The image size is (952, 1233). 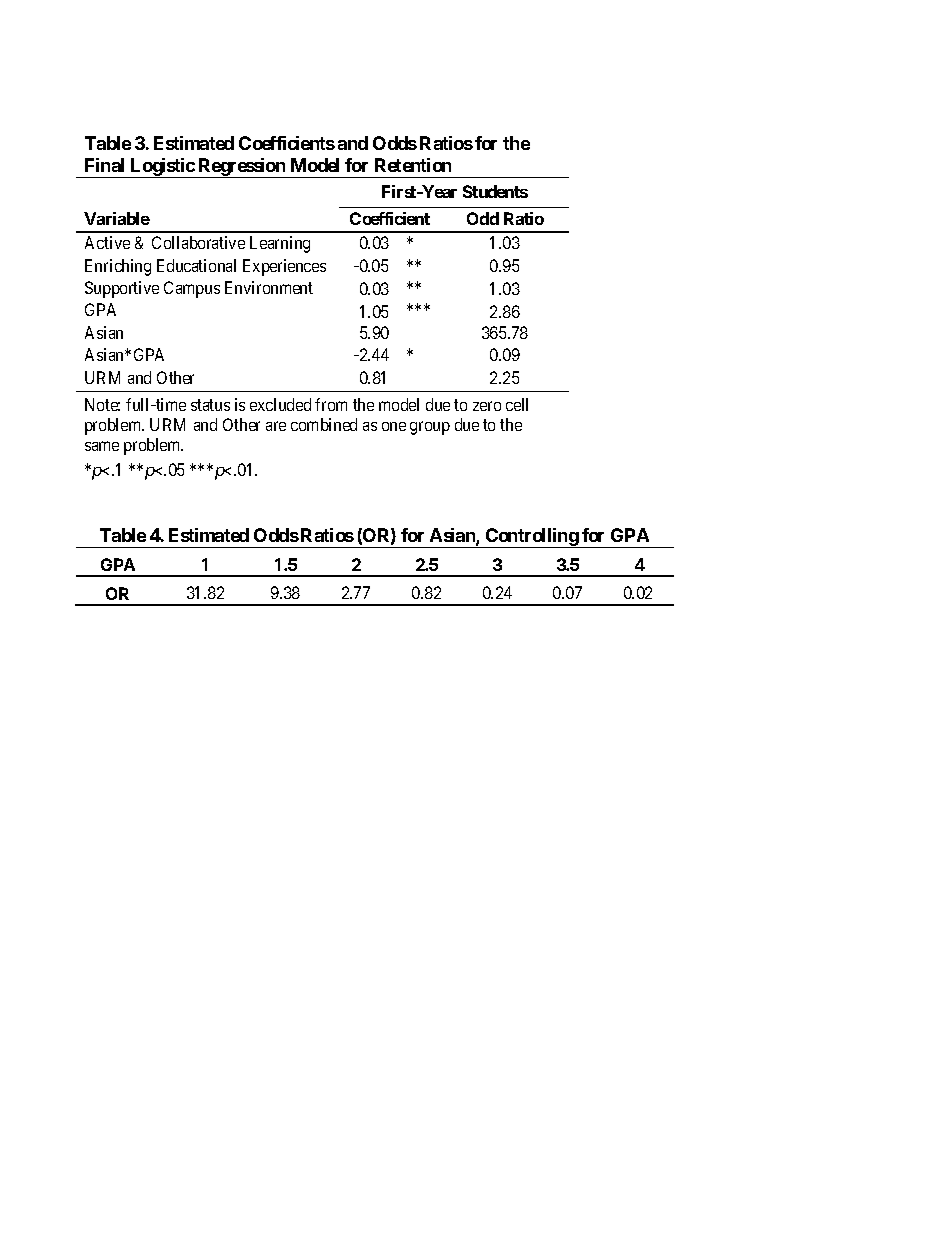 I want to click on zero, so click(x=487, y=406).
